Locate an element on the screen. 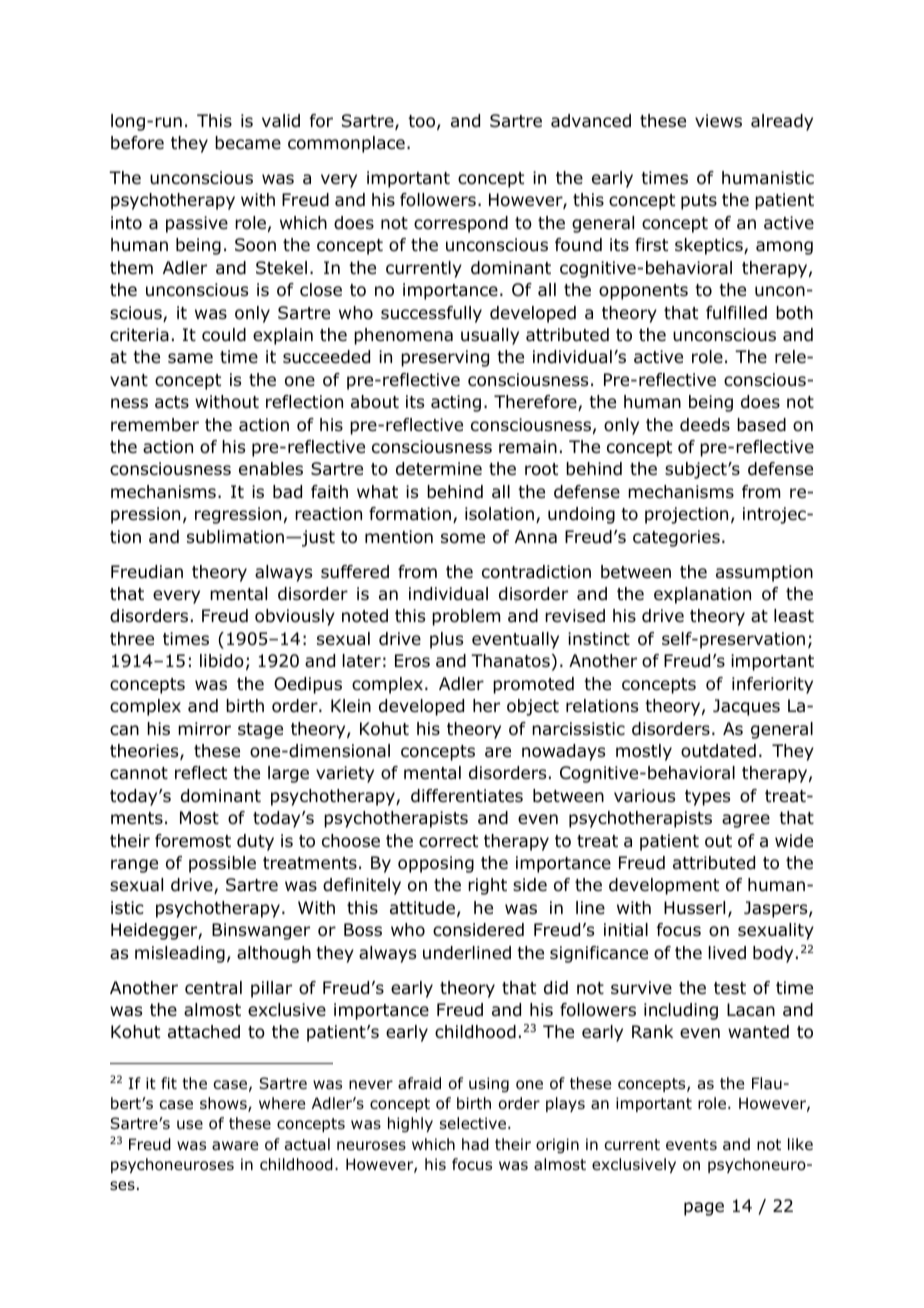 This screenshot has height=1308, width=924. inferiority is located at coordinates (772, 685).
